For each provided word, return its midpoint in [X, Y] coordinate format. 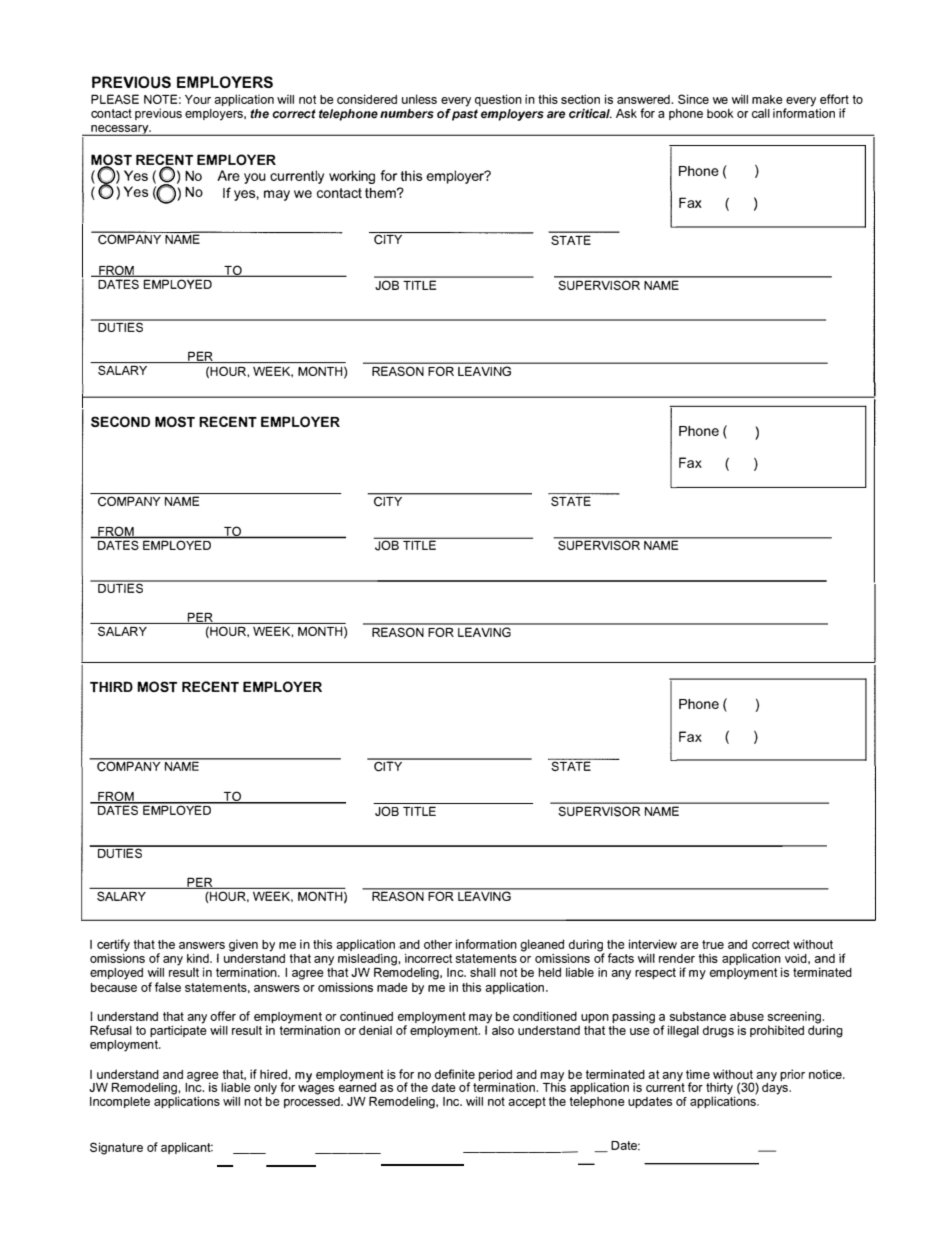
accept [527, 1102]
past [465, 115]
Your [198, 99]
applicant [187, 1148]
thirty [720, 1089]
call [761, 113]
